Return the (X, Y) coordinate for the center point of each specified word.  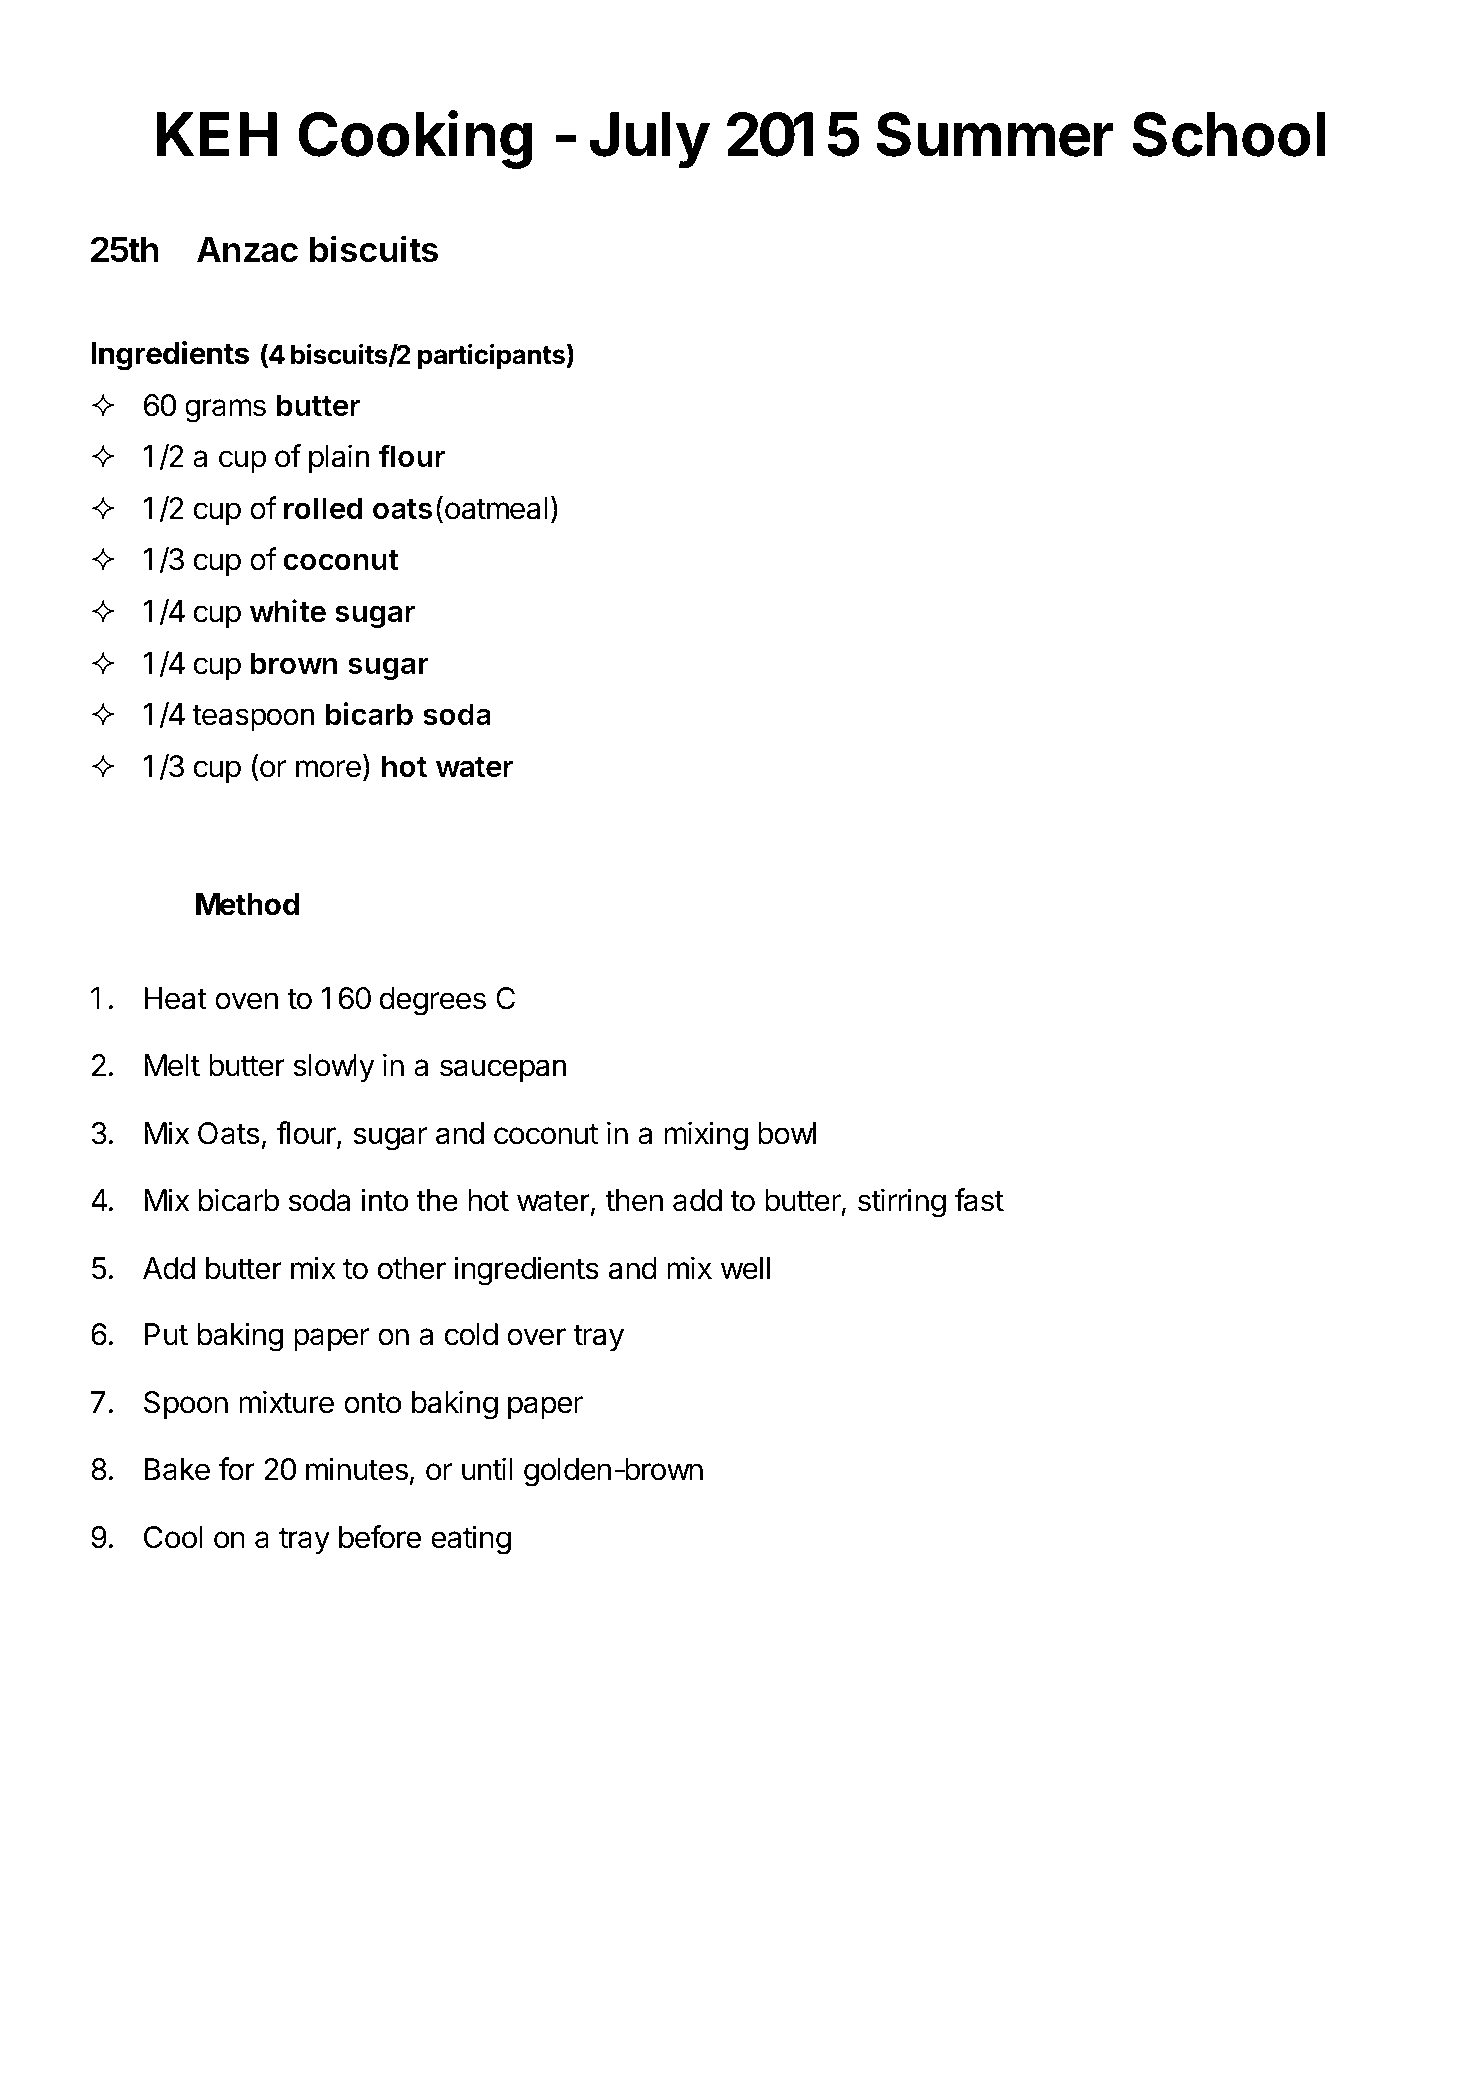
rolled (323, 508)
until (487, 1468)
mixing (706, 1136)
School (1229, 134)
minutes (357, 1469)
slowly (334, 1068)
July (650, 140)
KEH (217, 134)
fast (979, 1200)
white (288, 611)
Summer (995, 134)
